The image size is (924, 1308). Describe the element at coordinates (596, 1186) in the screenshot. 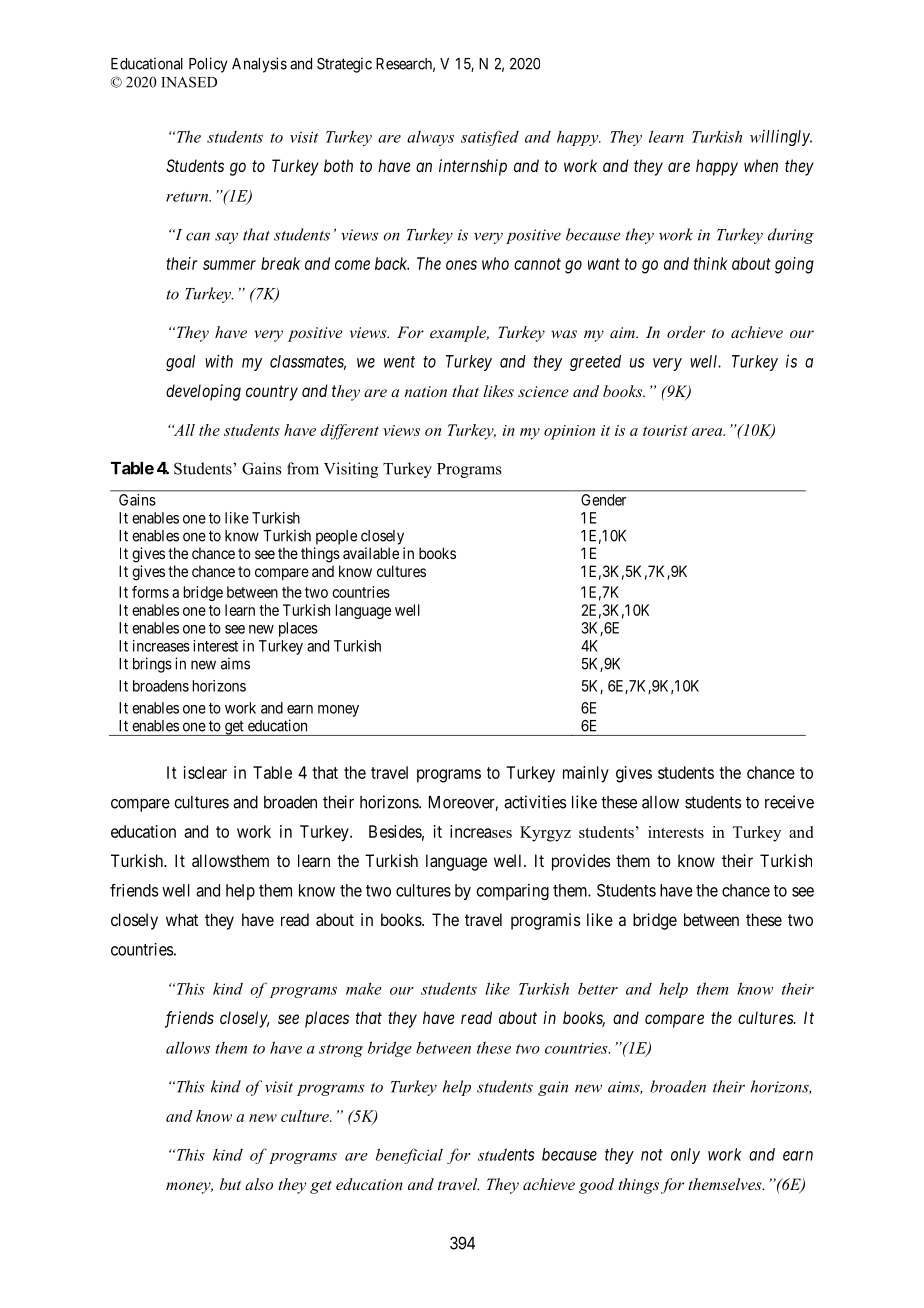

I see `good` at that location.
